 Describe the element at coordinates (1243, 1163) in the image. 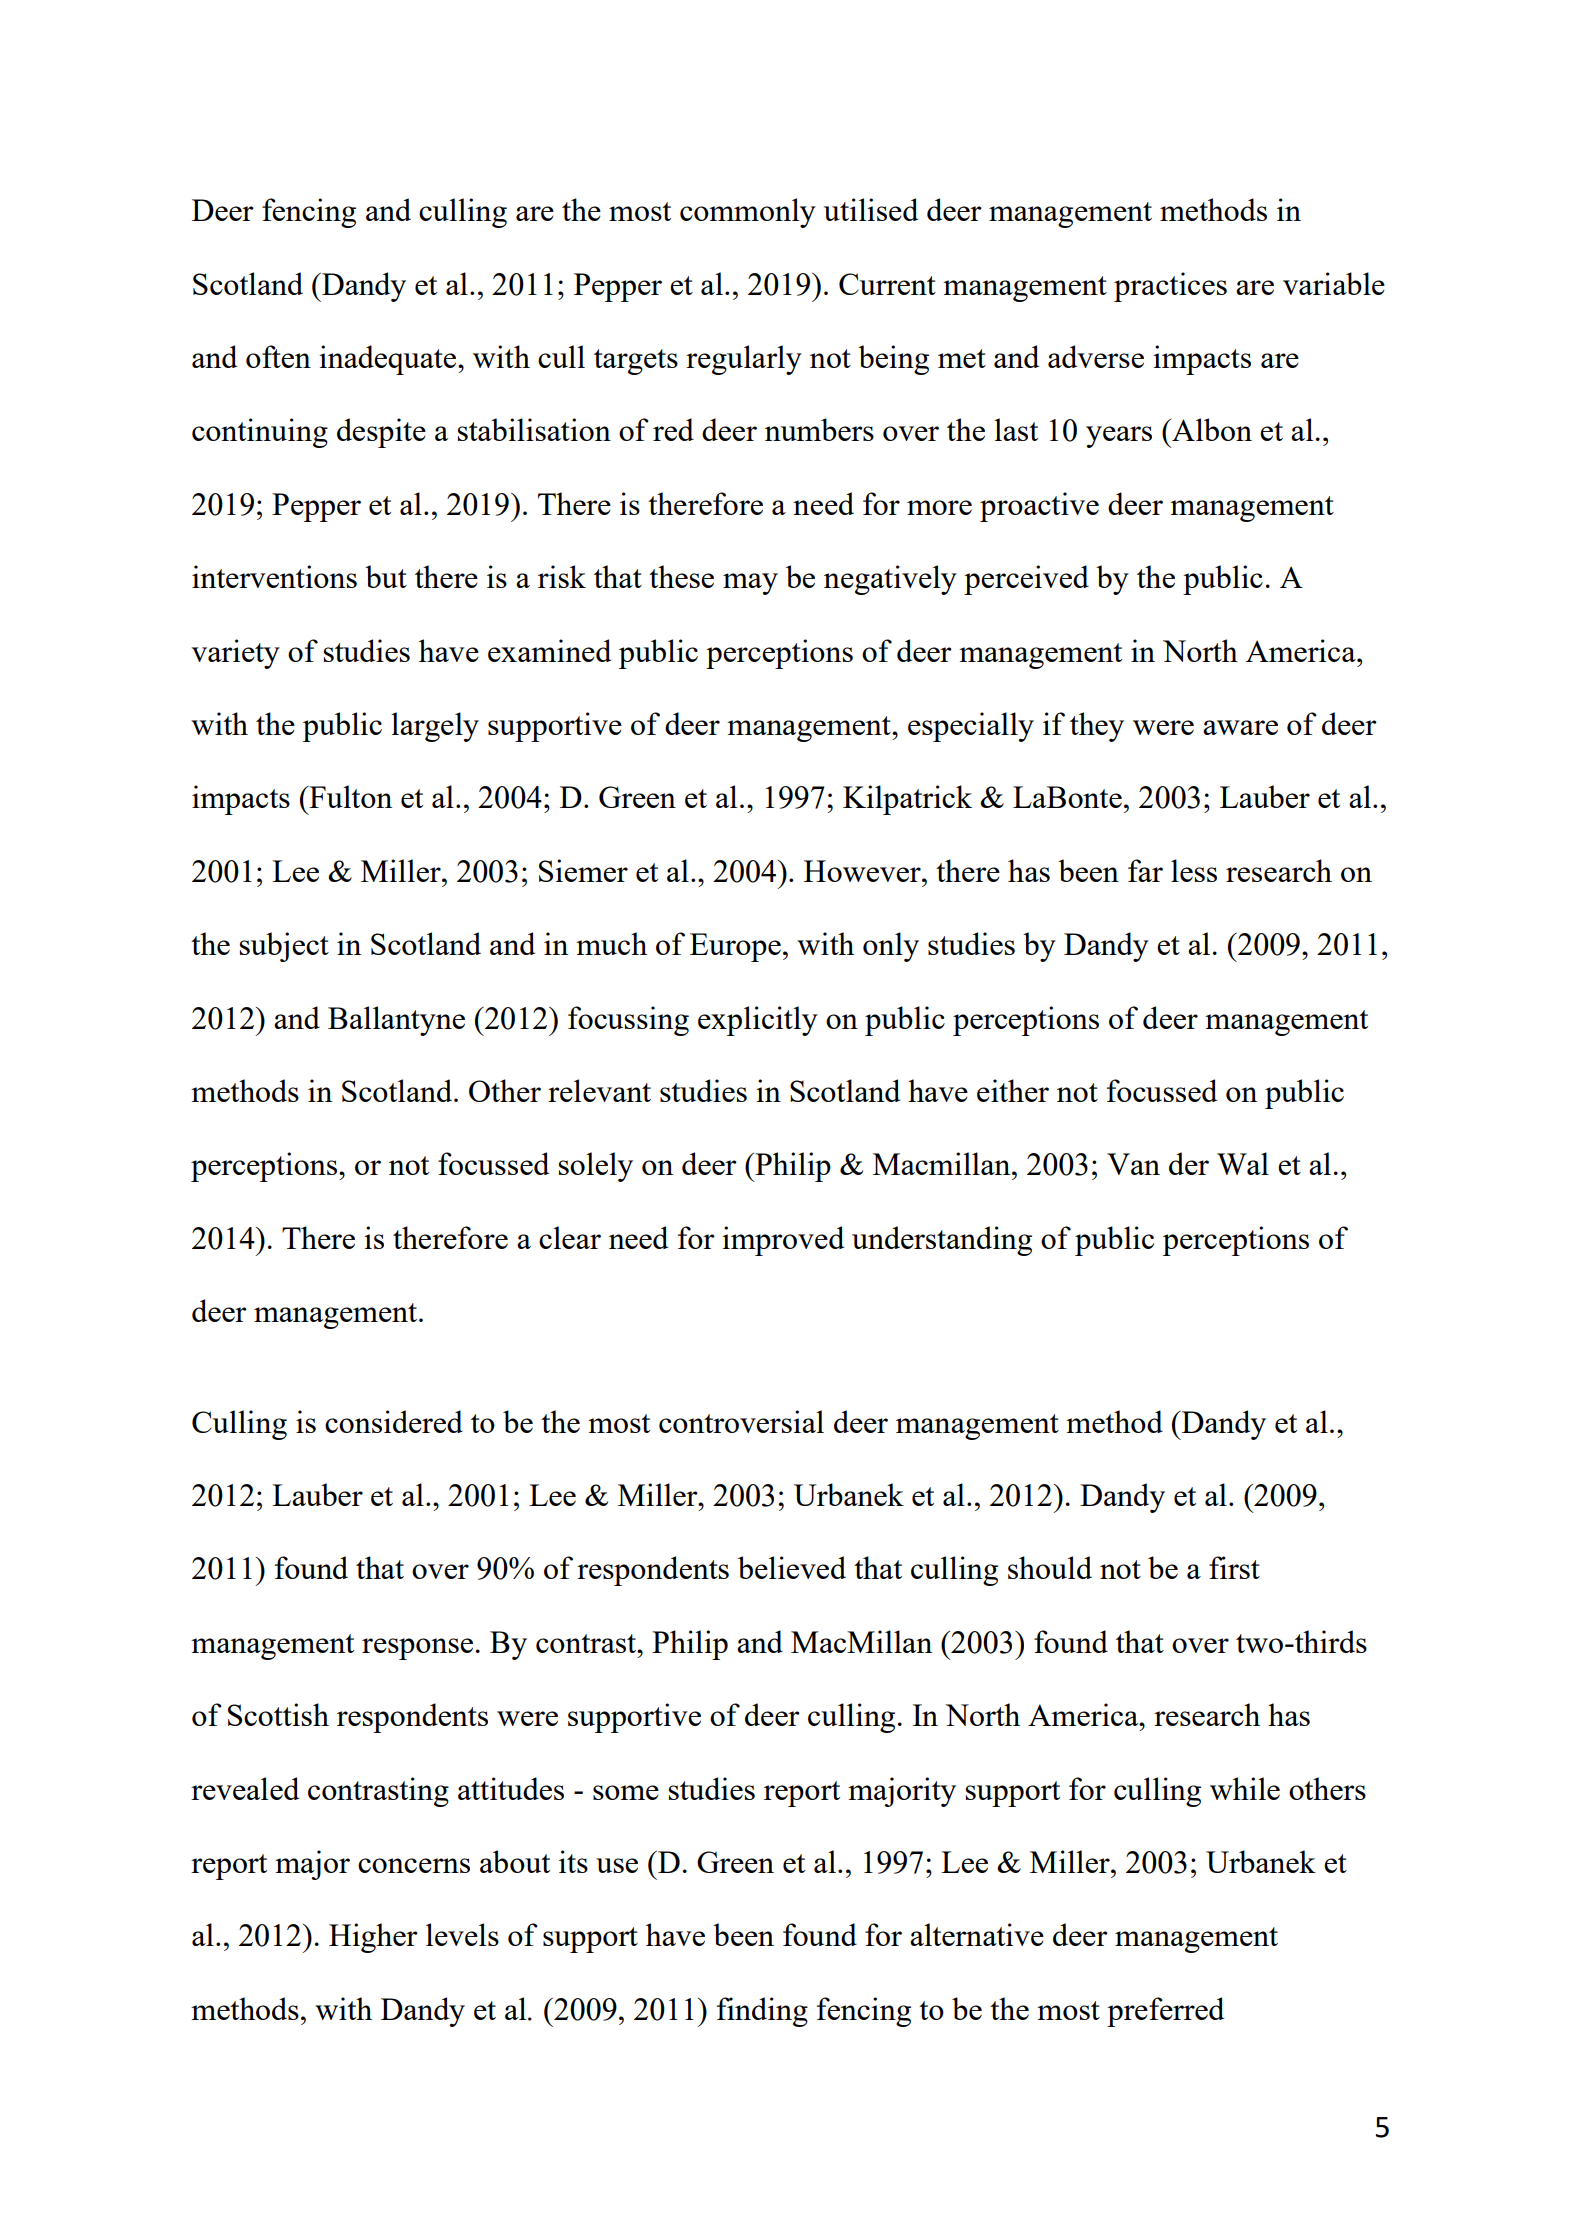

I see `Wal` at that location.
